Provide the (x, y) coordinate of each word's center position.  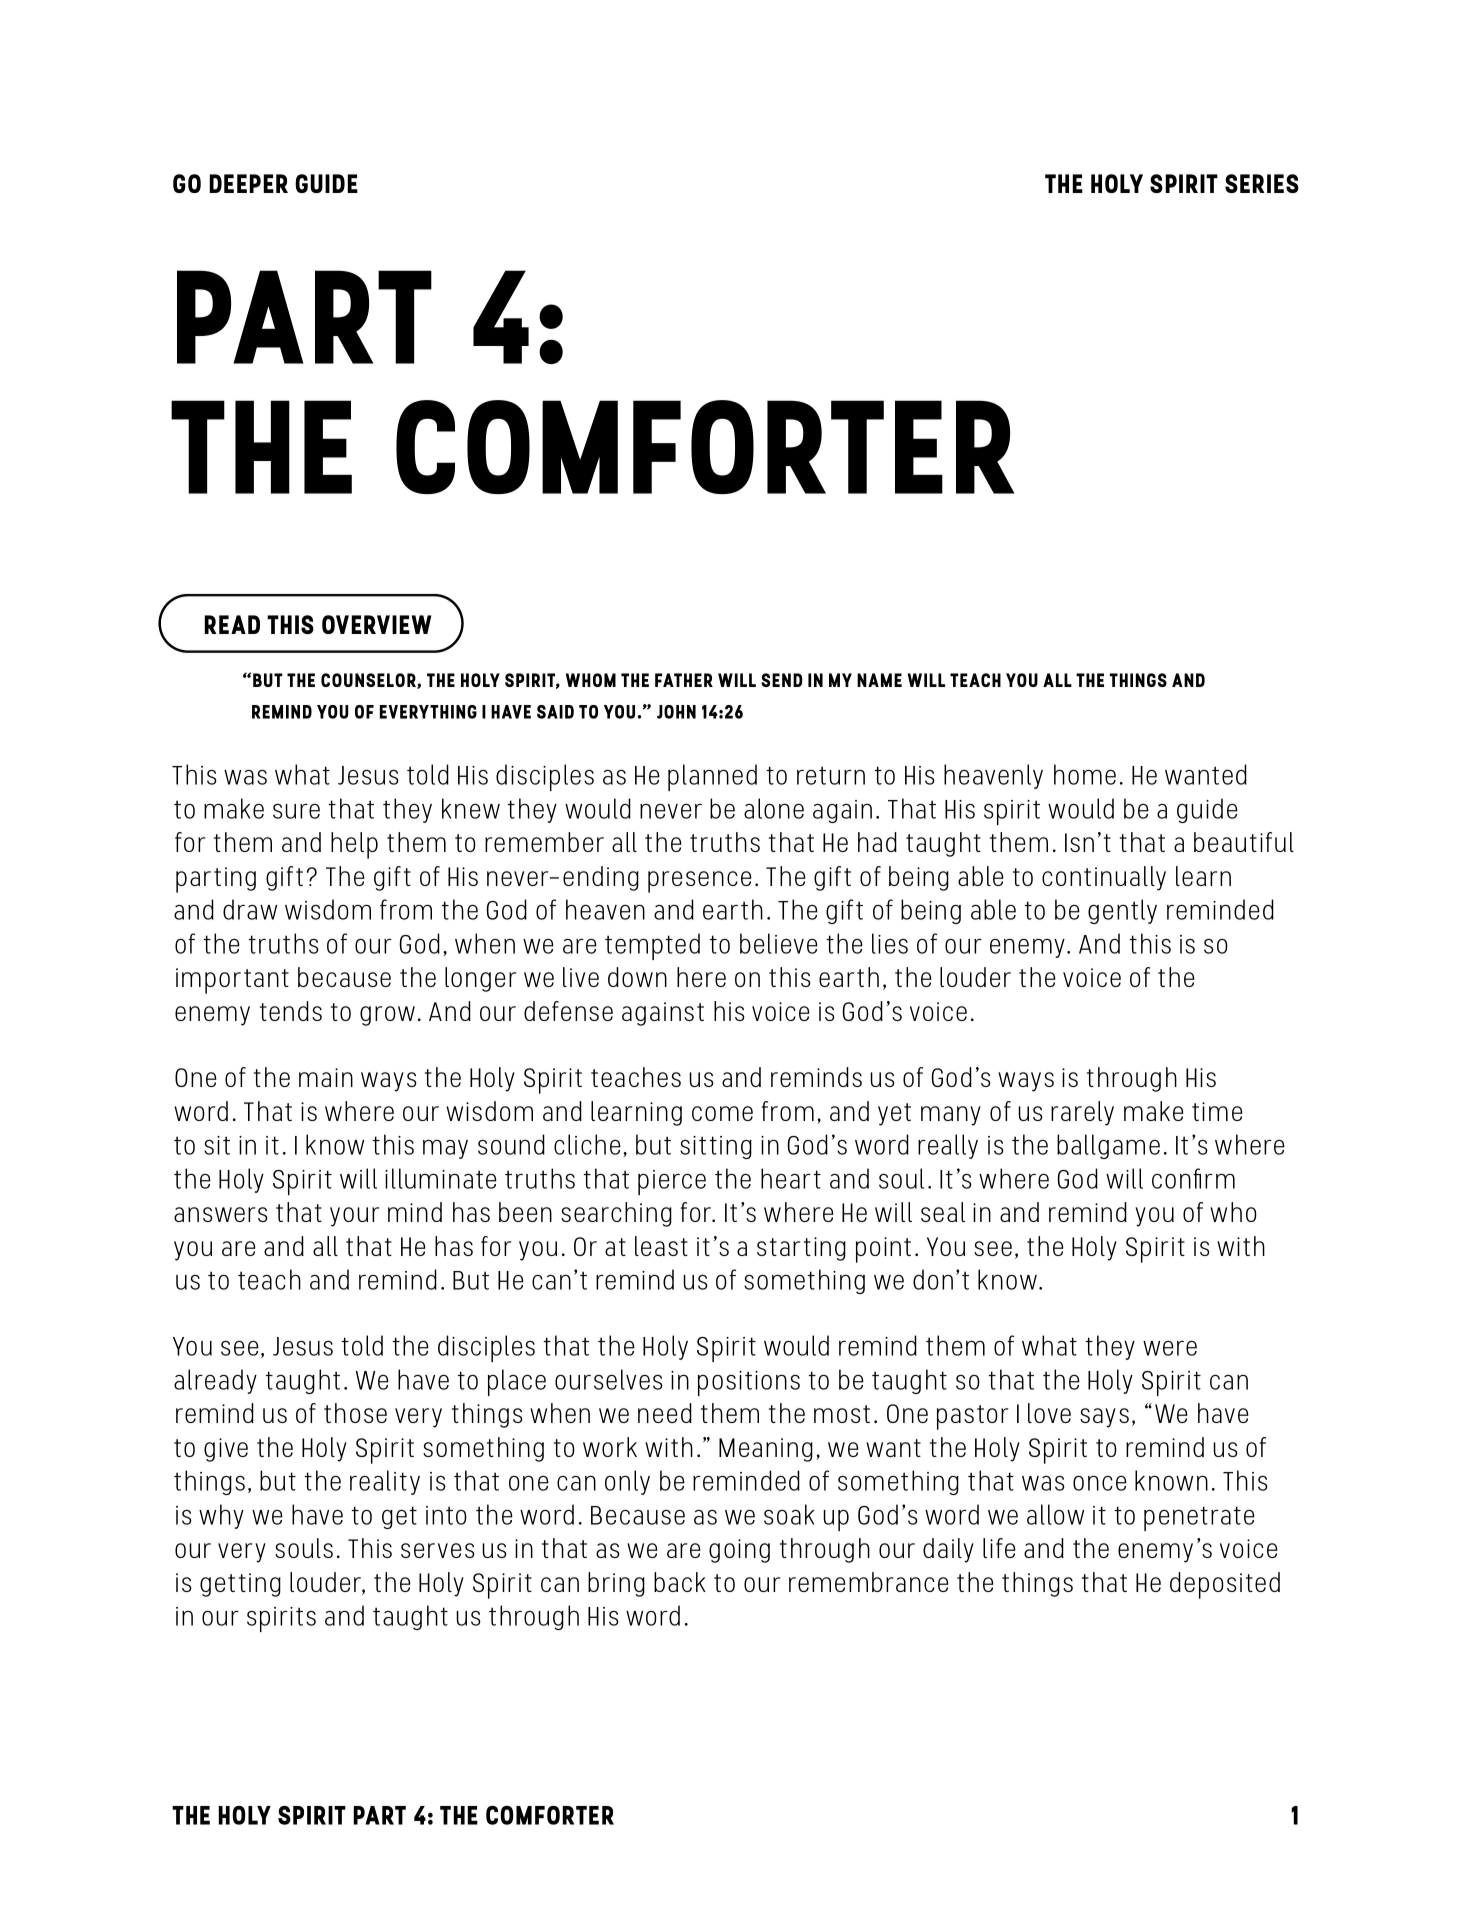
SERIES (1262, 183)
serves (438, 1550)
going (739, 1551)
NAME (879, 680)
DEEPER (248, 183)
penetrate (1199, 1518)
